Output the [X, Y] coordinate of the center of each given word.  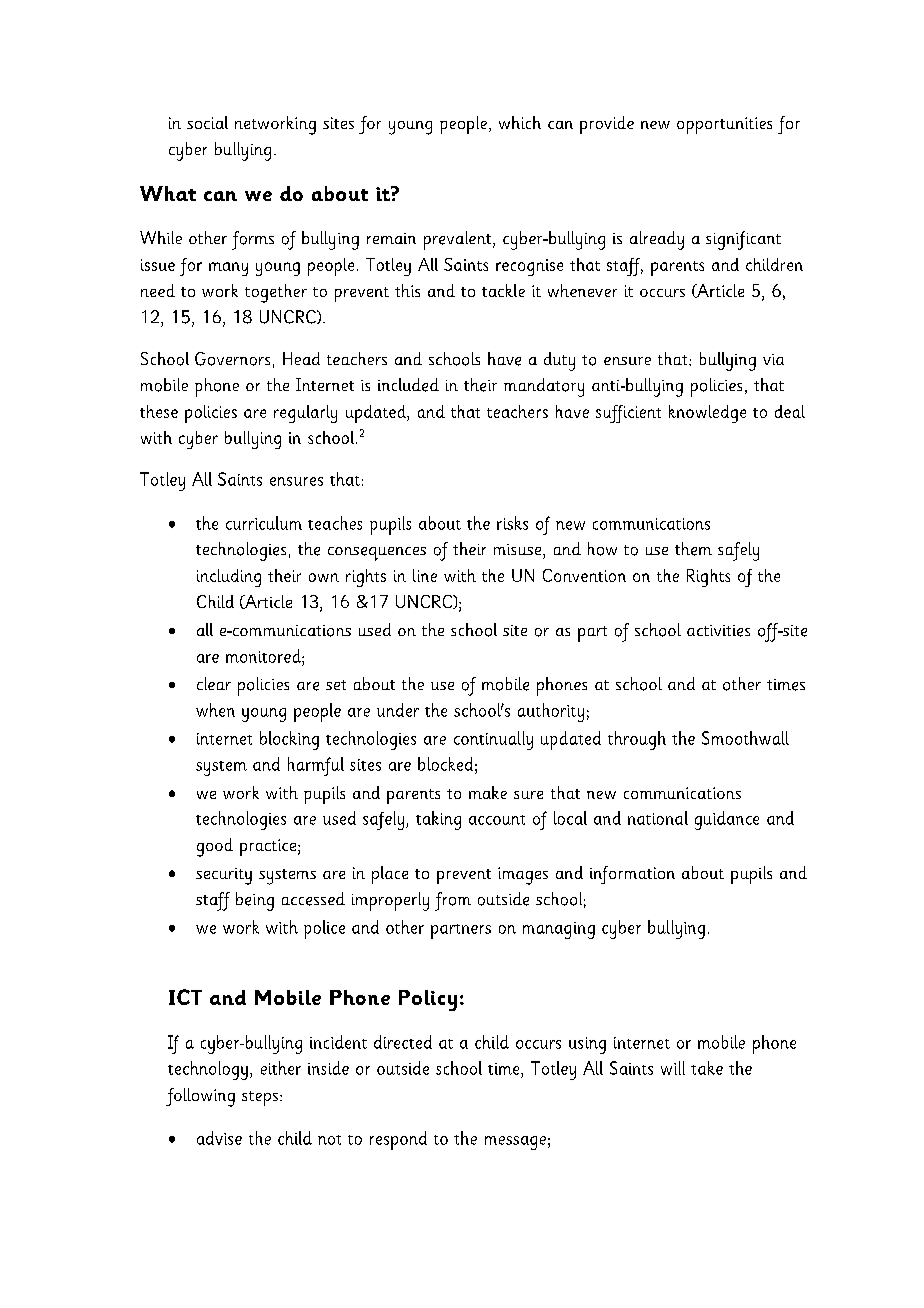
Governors [232, 359]
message [515, 1143]
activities [718, 631]
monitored [264, 656]
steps [260, 1098]
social [207, 122]
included [408, 385]
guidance [727, 820]
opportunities [724, 125]
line [425, 575]
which [520, 122]
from [453, 901]
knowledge [707, 414]
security [224, 876]
